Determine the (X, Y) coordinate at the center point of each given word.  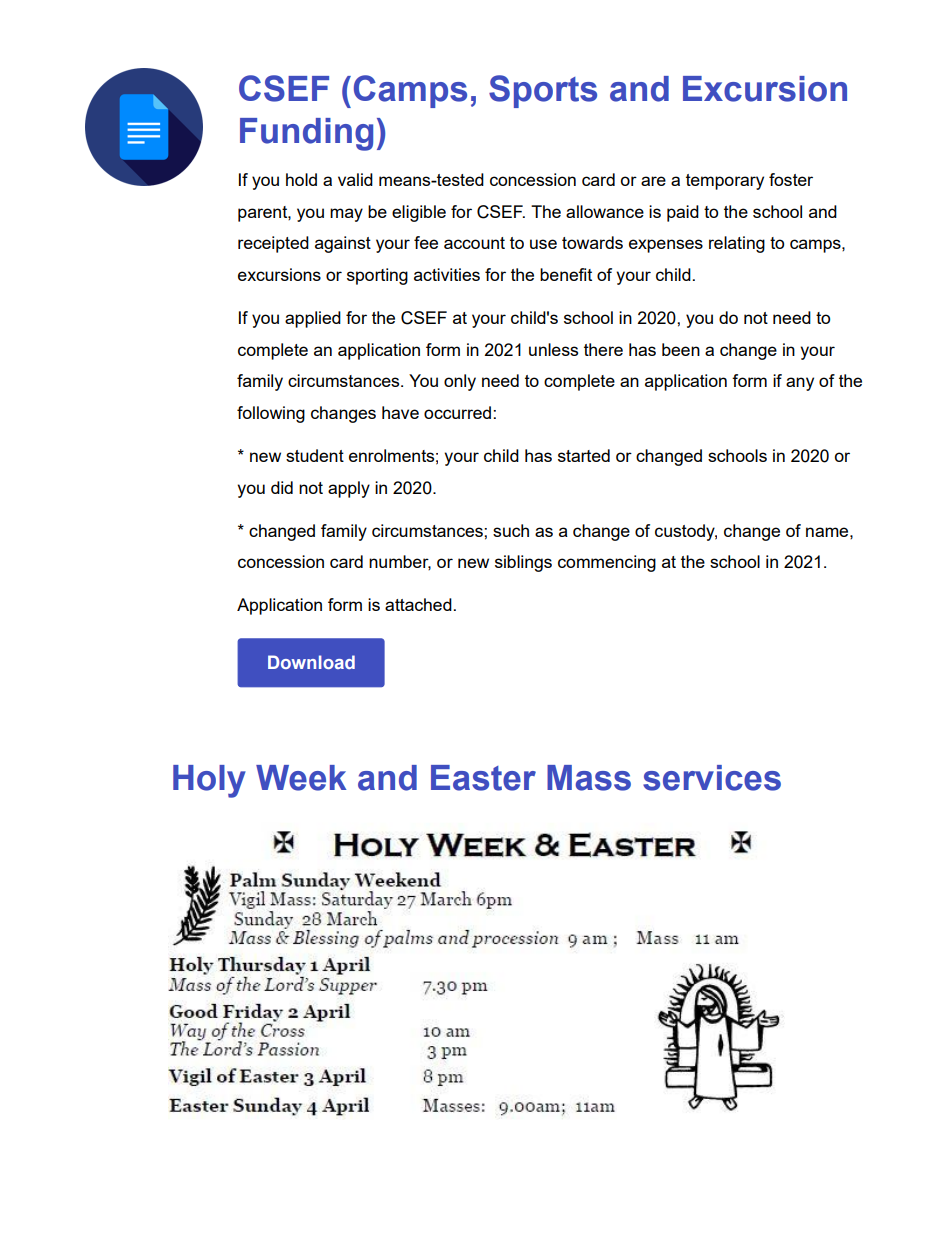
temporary (725, 182)
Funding (306, 134)
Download (311, 662)
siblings (523, 563)
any (800, 384)
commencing (607, 563)
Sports (543, 91)
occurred (459, 412)
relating (737, 244)
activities (447, 274)
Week (301, 778)
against (343, 244)
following (271, 414)
